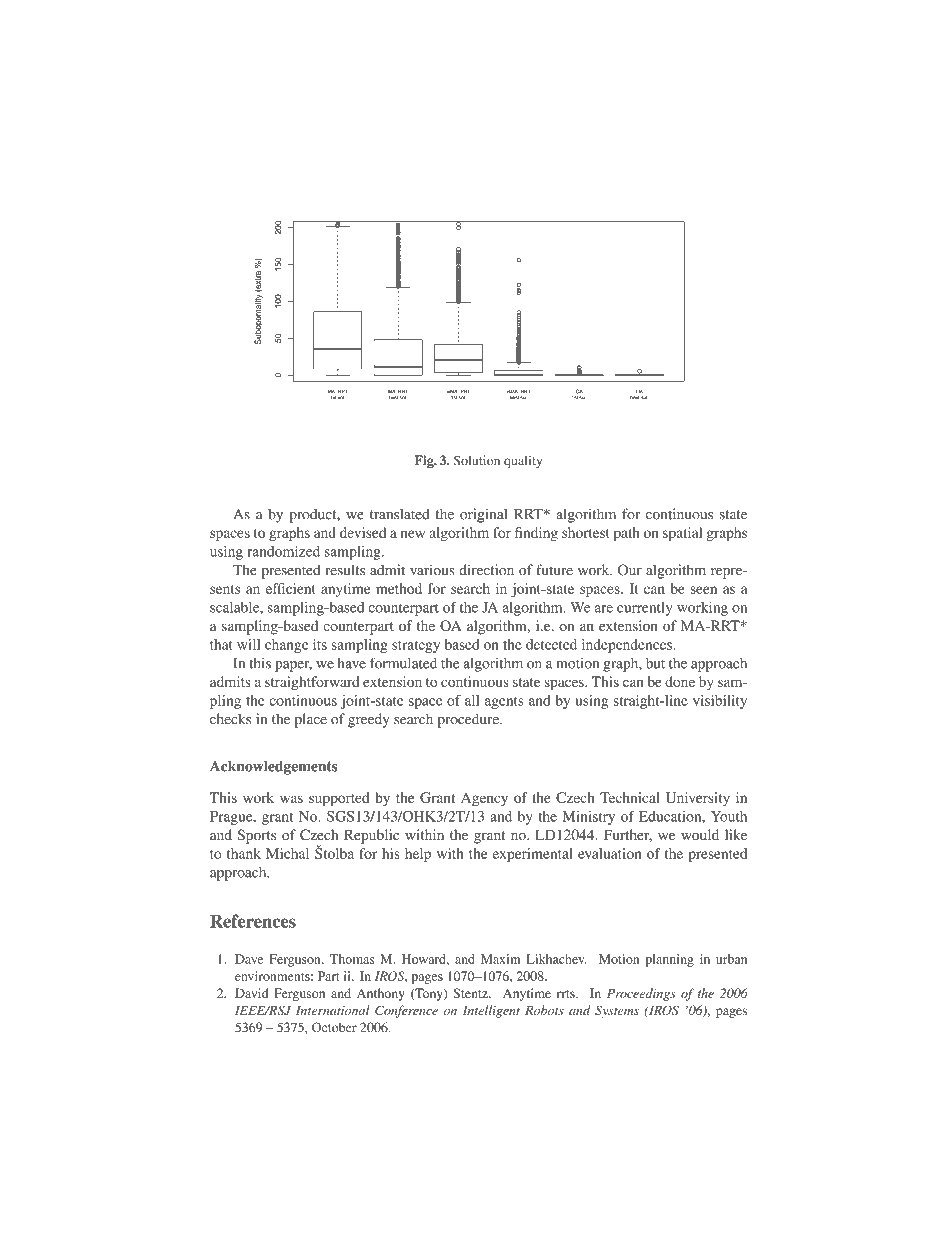  I want to click on Proceedings, so click(641, 994).
